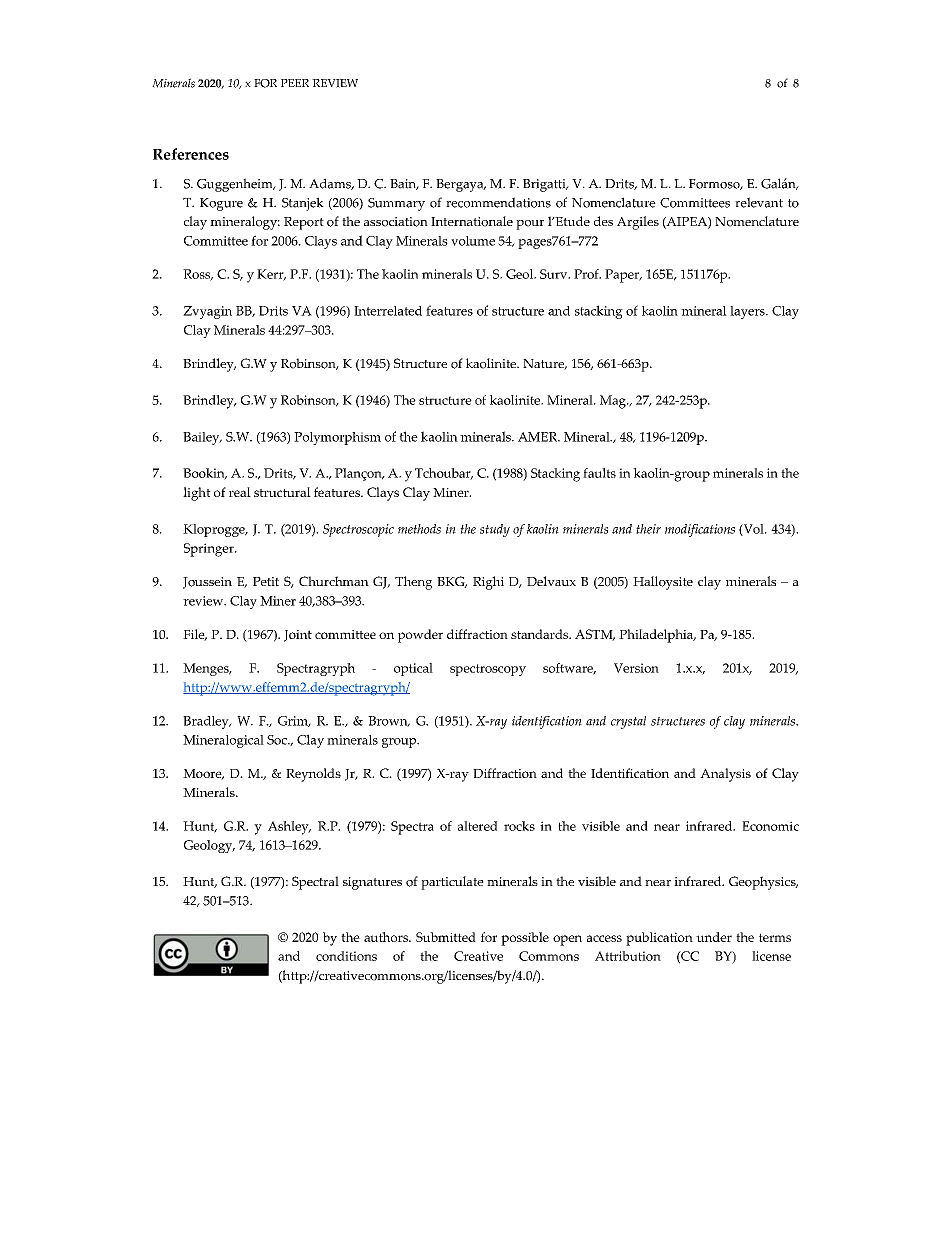 The width and height of the image is (952, 1233). I want to click on Submitted, so click(446, 937).
